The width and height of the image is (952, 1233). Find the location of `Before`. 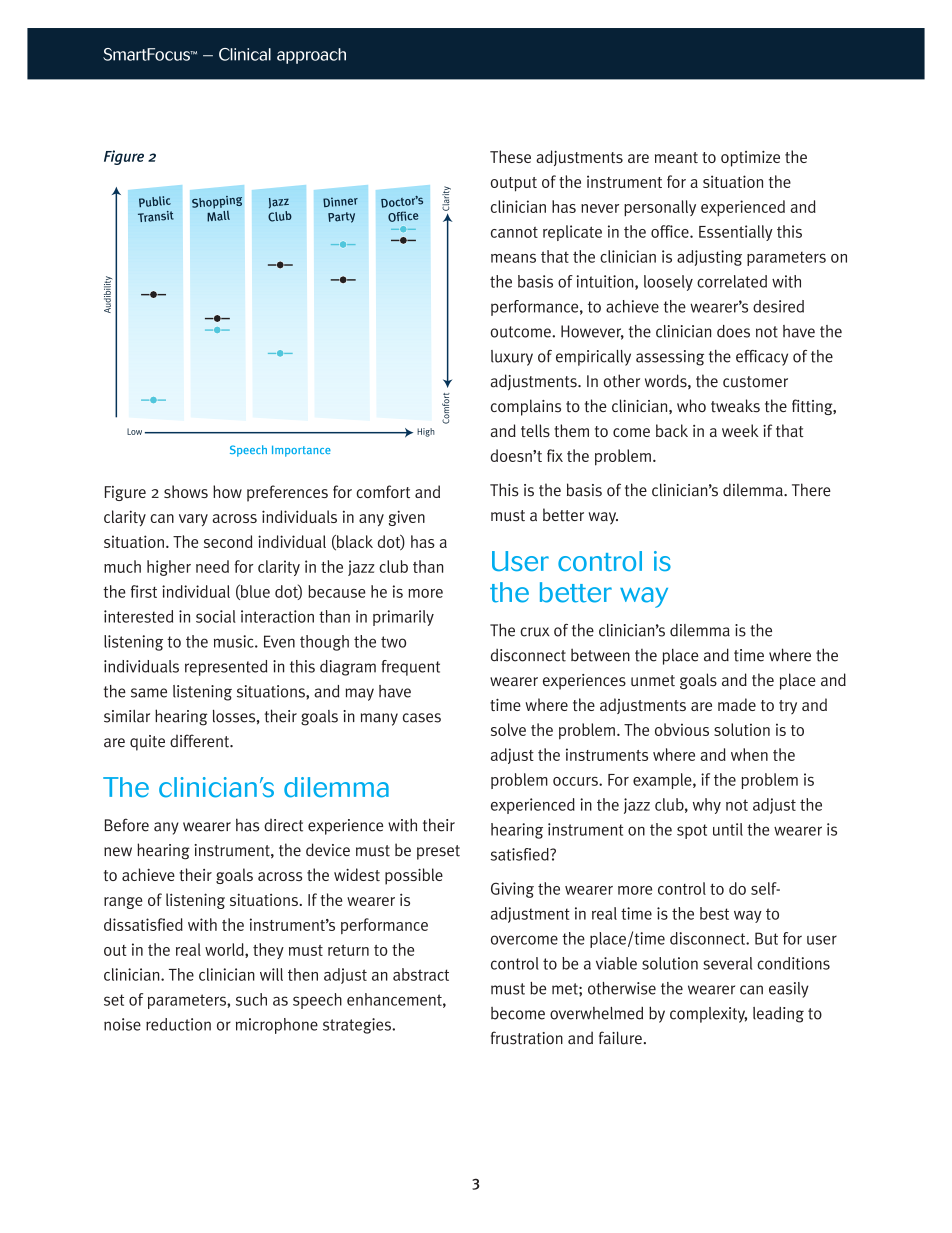

Before is located at coordinates (127, 825).
